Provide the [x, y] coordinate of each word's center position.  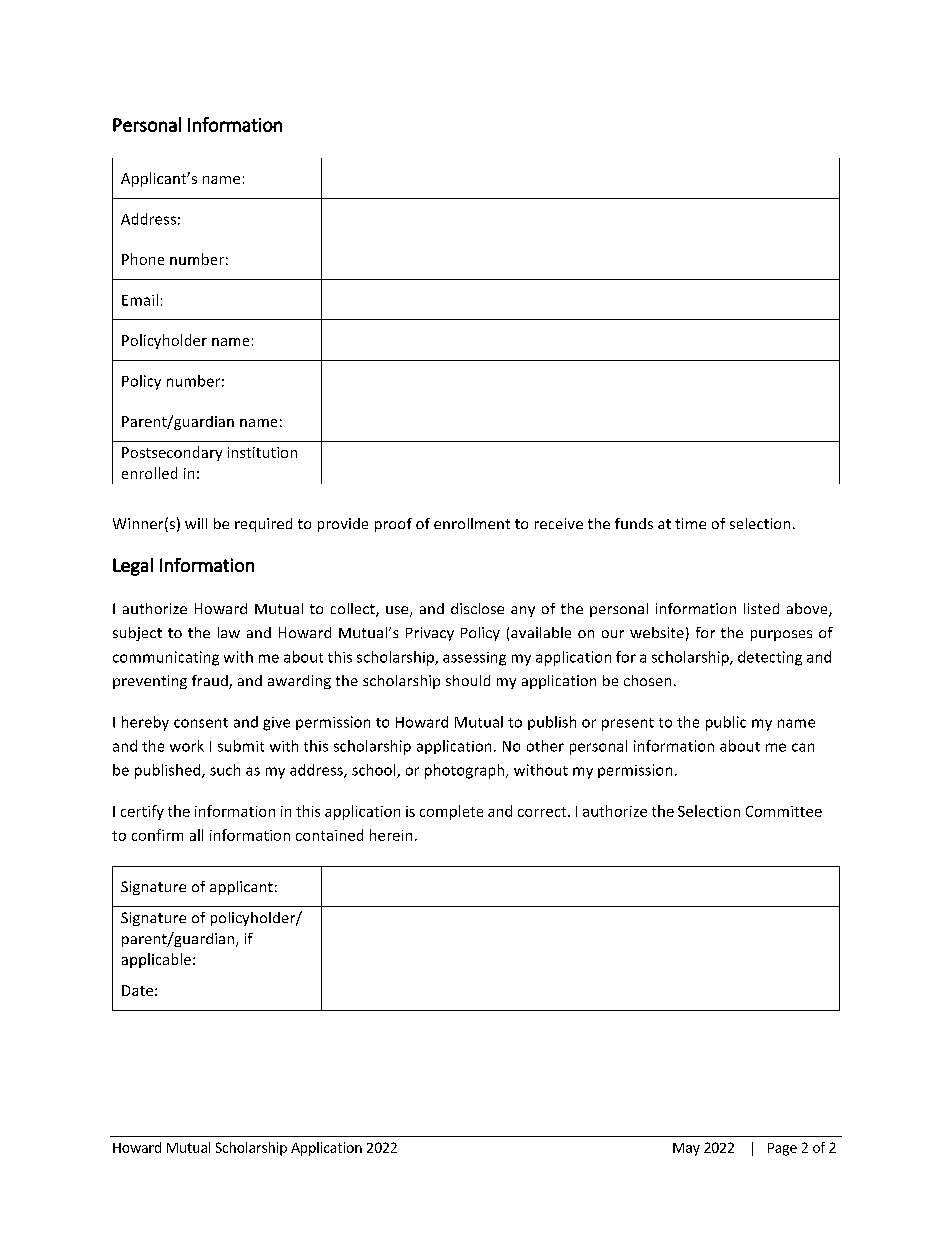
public [726, 723]
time [690, 523]
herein [391, 835]
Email [140, 300]
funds [634, 523]
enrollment [472, 523]
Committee [784, 811]
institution [262, 452]
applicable [156, 960]
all [196, 835]
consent [201, 723]
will [196, 523]
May [686, 1149]
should [468, 680]
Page [782, 1149]
